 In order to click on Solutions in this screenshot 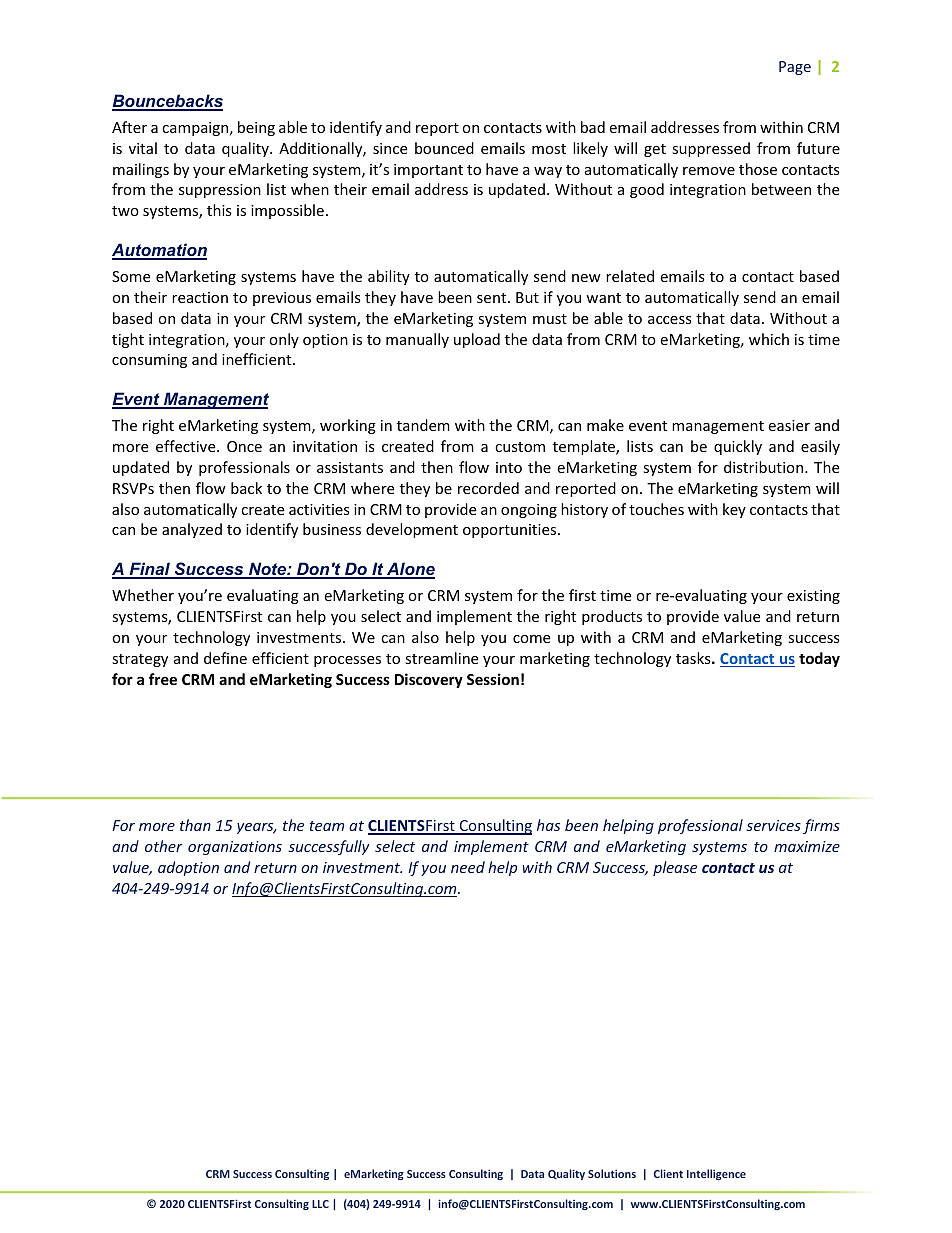, I will do `click(612, 1173)`.
